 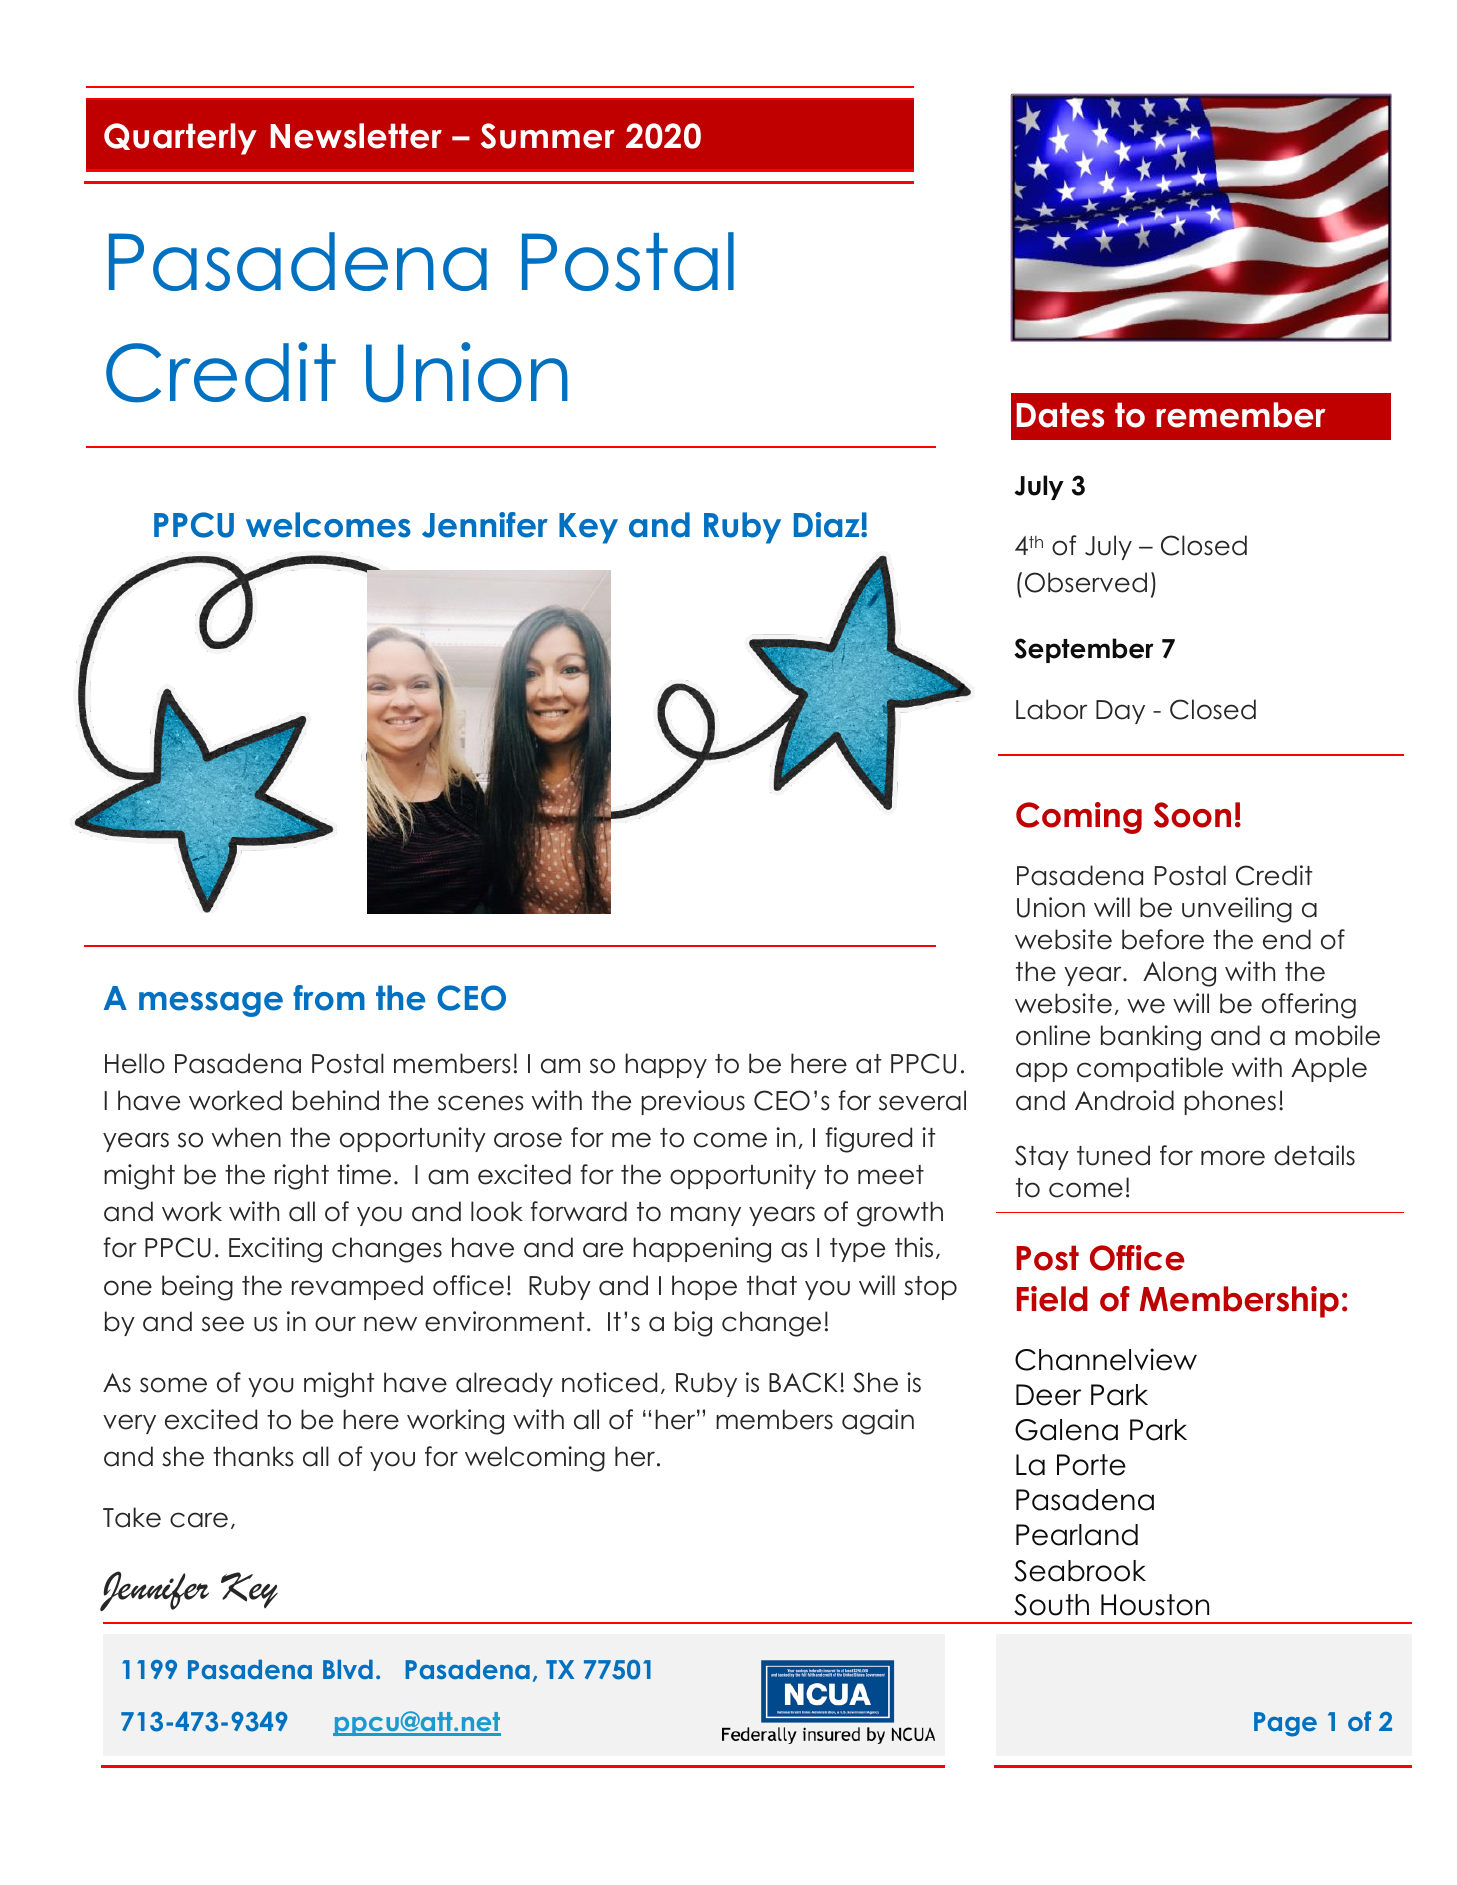 What do you see at coordinates (348, 1669) in the image?
I see `Blvd` at bounding box center [348, 1669].
